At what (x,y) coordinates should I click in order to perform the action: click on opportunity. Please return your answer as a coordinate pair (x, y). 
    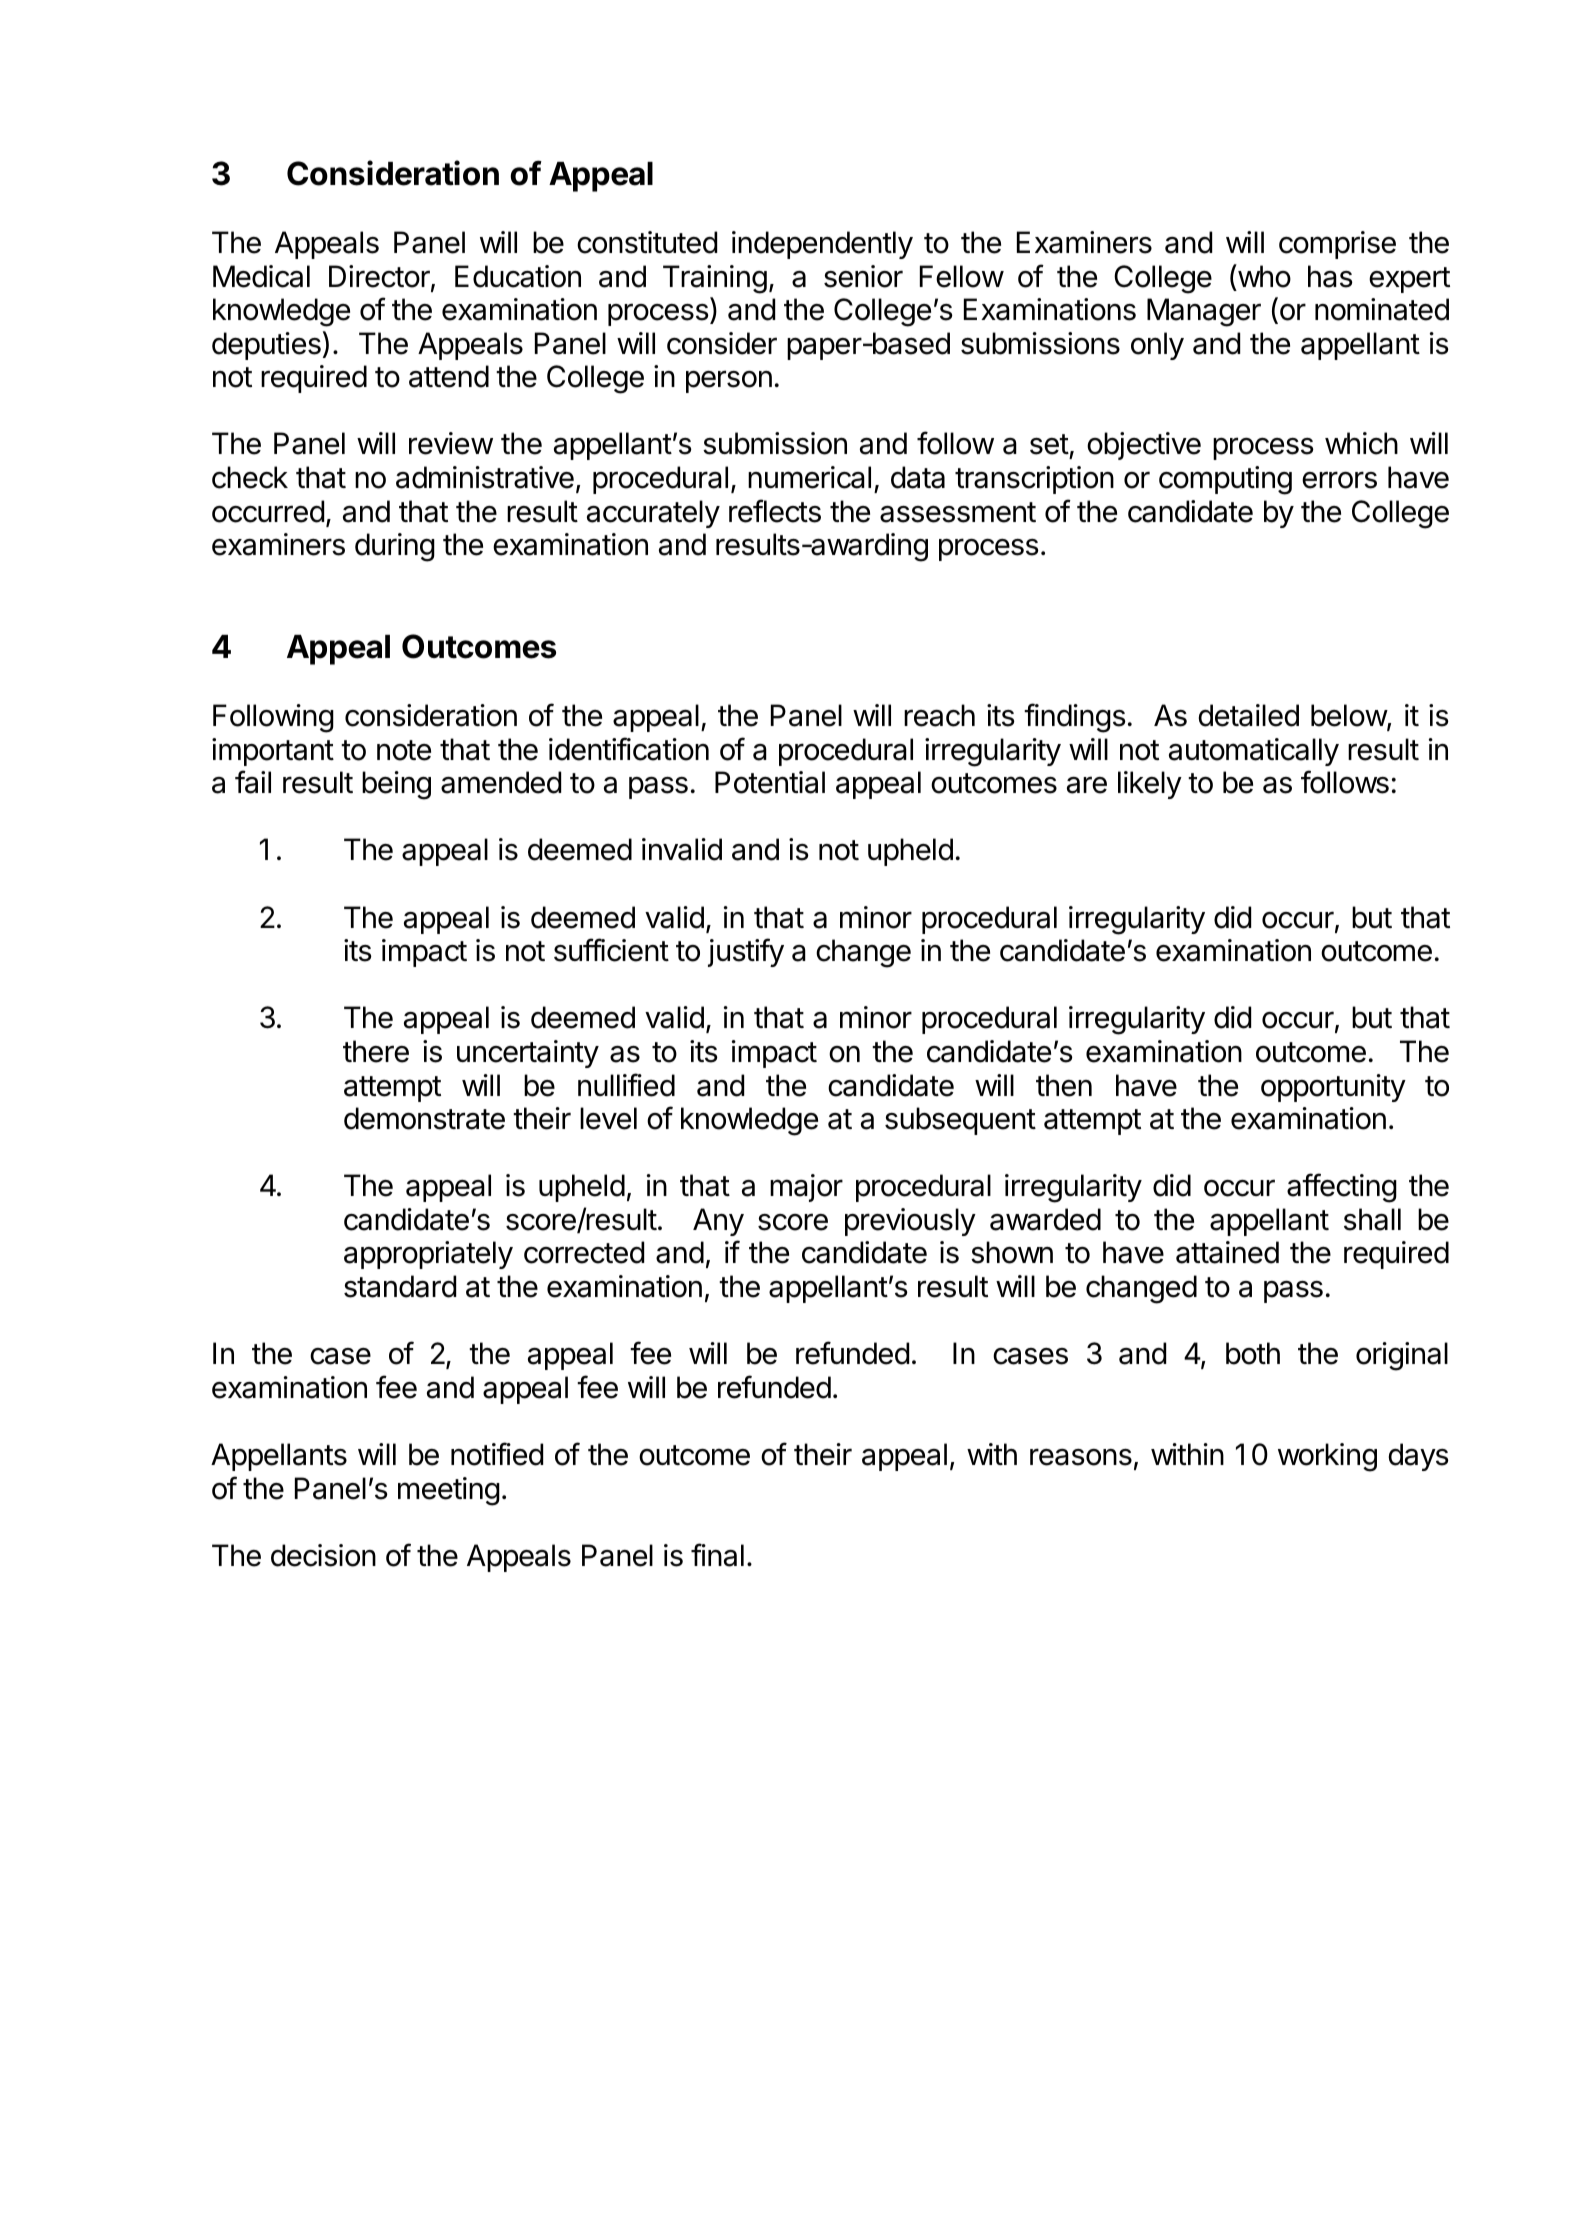
    Looking at the image, I should click on (1333, 1088).
